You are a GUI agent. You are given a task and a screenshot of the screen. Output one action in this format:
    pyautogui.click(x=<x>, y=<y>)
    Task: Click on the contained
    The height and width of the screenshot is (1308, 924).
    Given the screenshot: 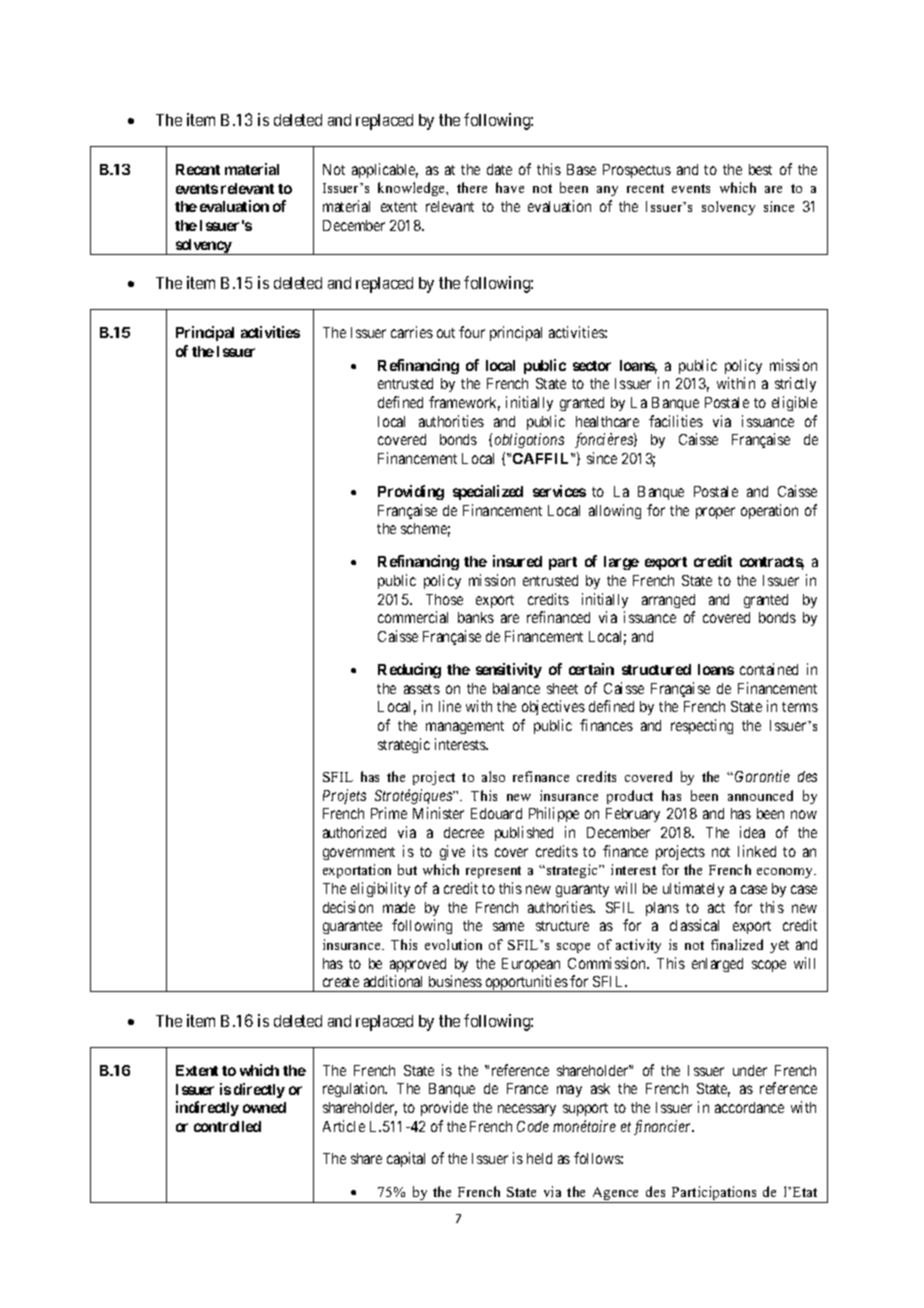 What is the action you would take?
    pyautogui.click(x=769, y=669)
